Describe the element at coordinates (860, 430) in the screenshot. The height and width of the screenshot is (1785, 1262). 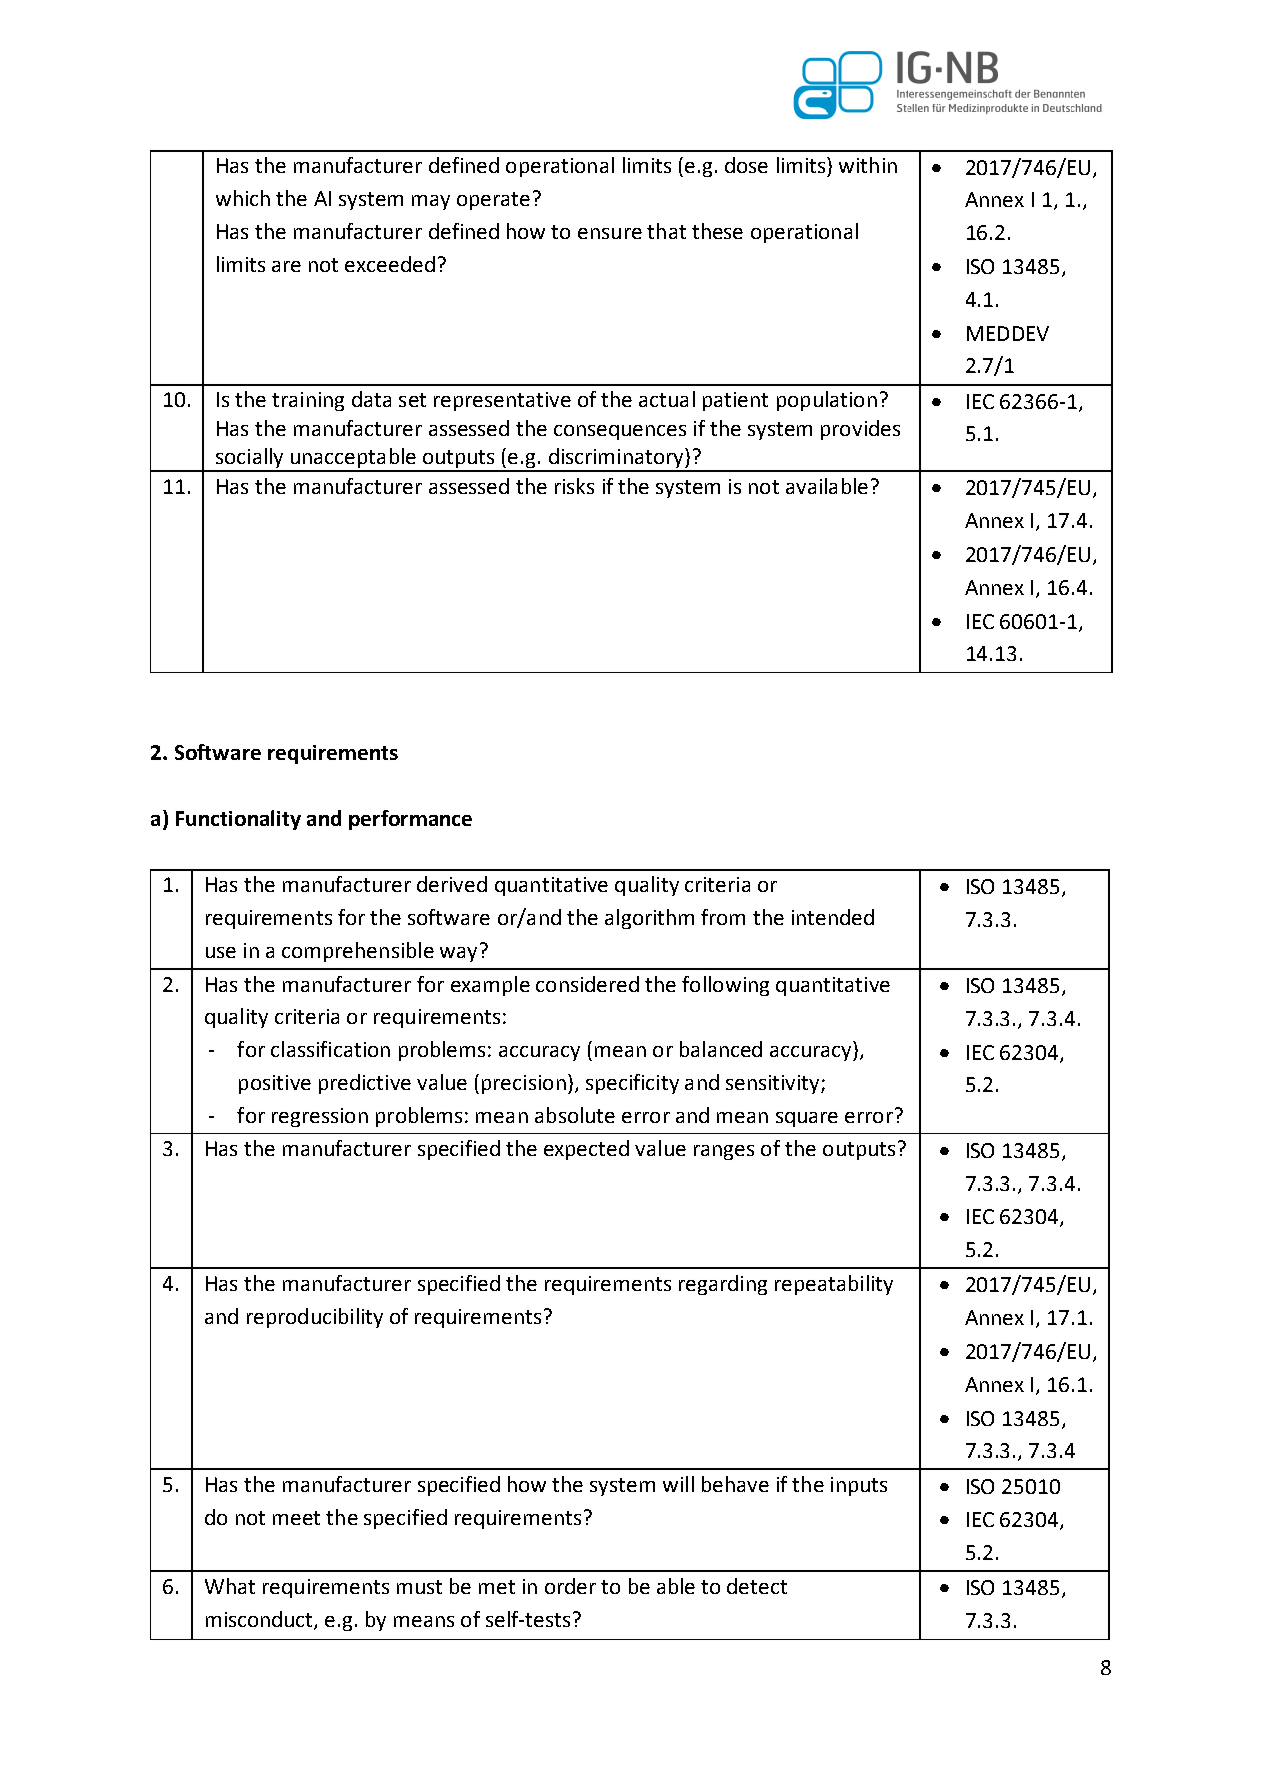
I see `provides` at that location.
